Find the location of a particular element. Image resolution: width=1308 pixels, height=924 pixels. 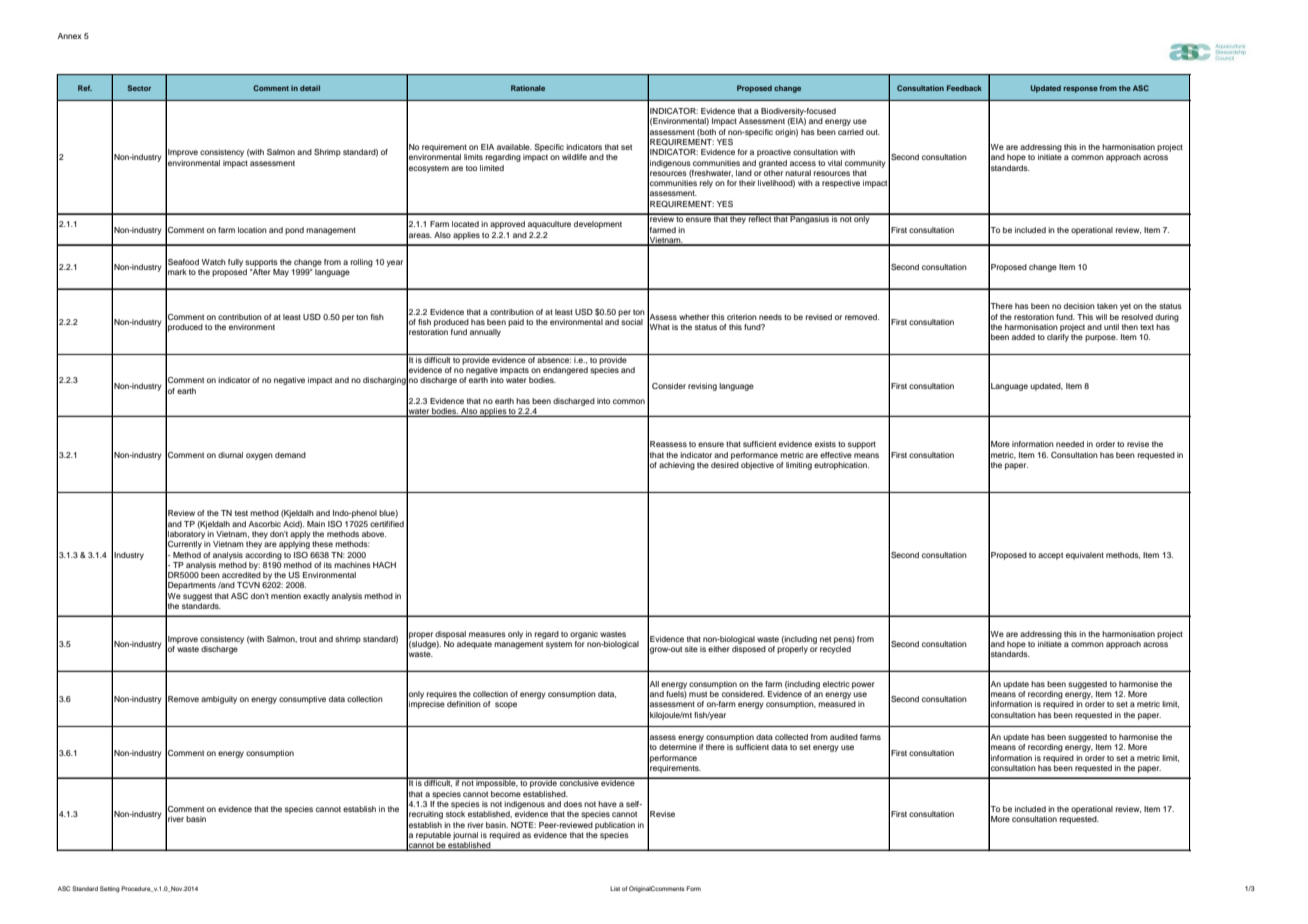

List is located at coordinates (615, 888).
